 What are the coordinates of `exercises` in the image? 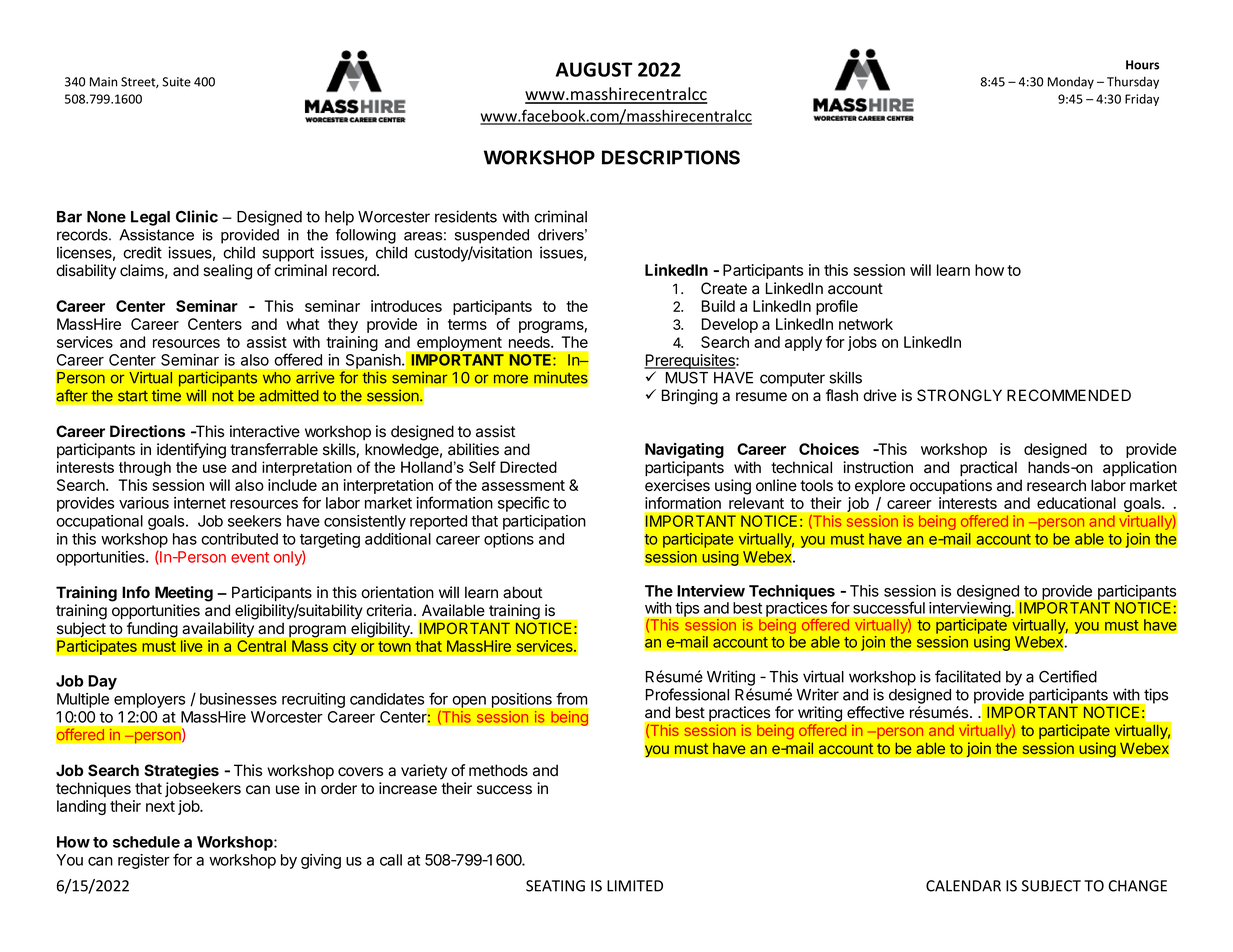 It's located at (677, 485).
